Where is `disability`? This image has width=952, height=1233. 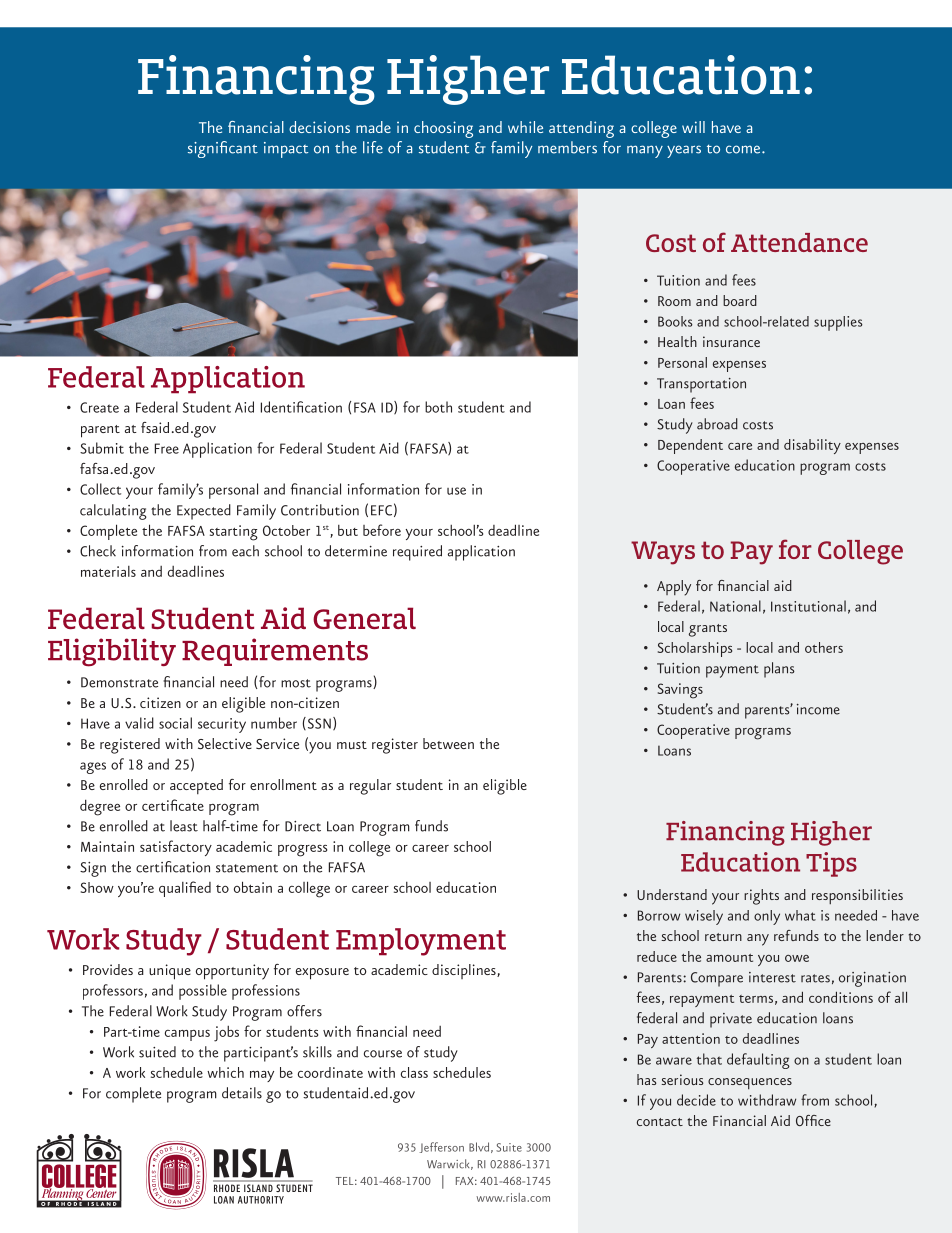 disability is located at coordinates (812, 446).
